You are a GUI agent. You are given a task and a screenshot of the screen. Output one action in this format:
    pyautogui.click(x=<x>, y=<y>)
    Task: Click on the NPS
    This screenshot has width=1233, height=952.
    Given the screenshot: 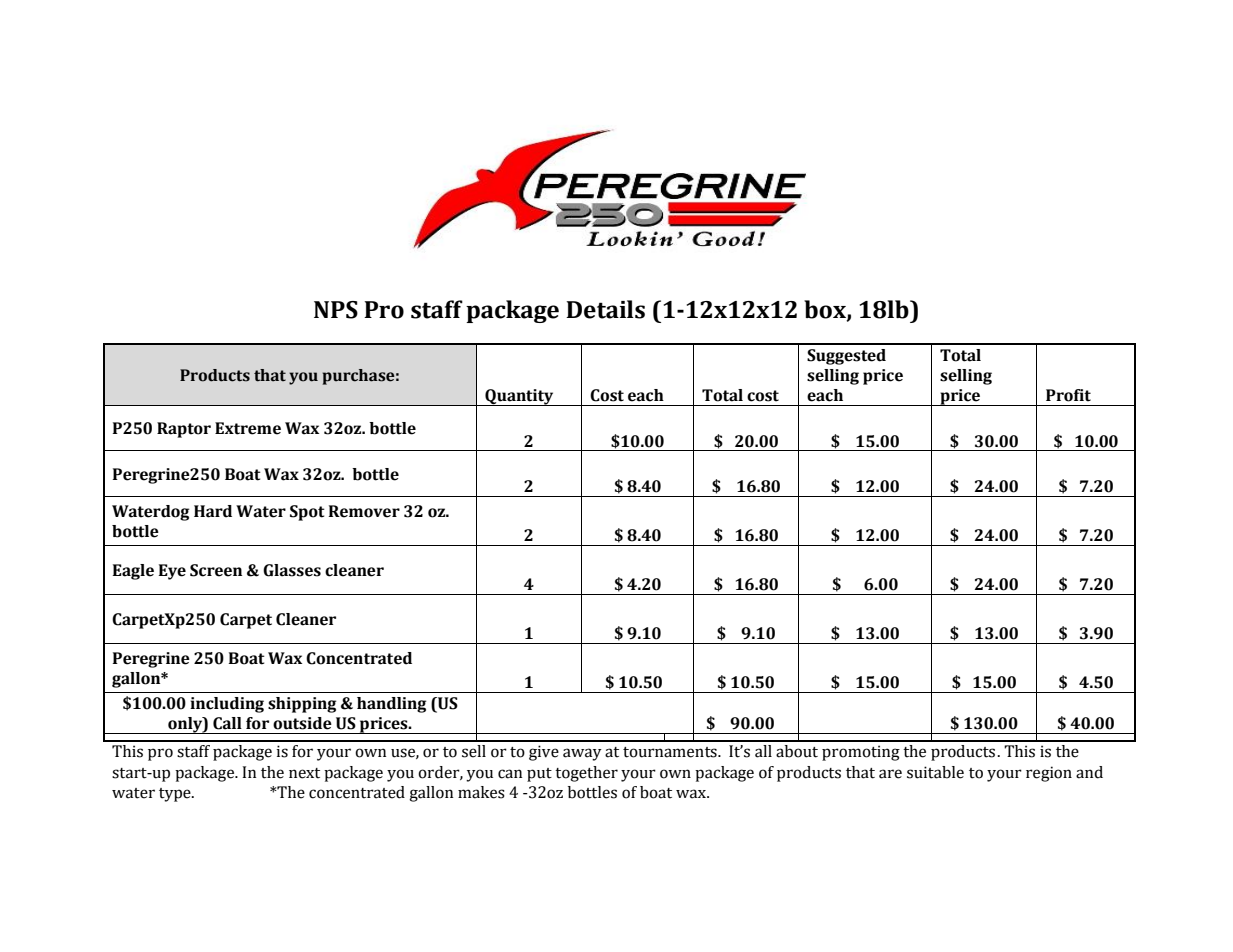 What is the action you would take?
    pyautogui.click(x=336, y=310)
